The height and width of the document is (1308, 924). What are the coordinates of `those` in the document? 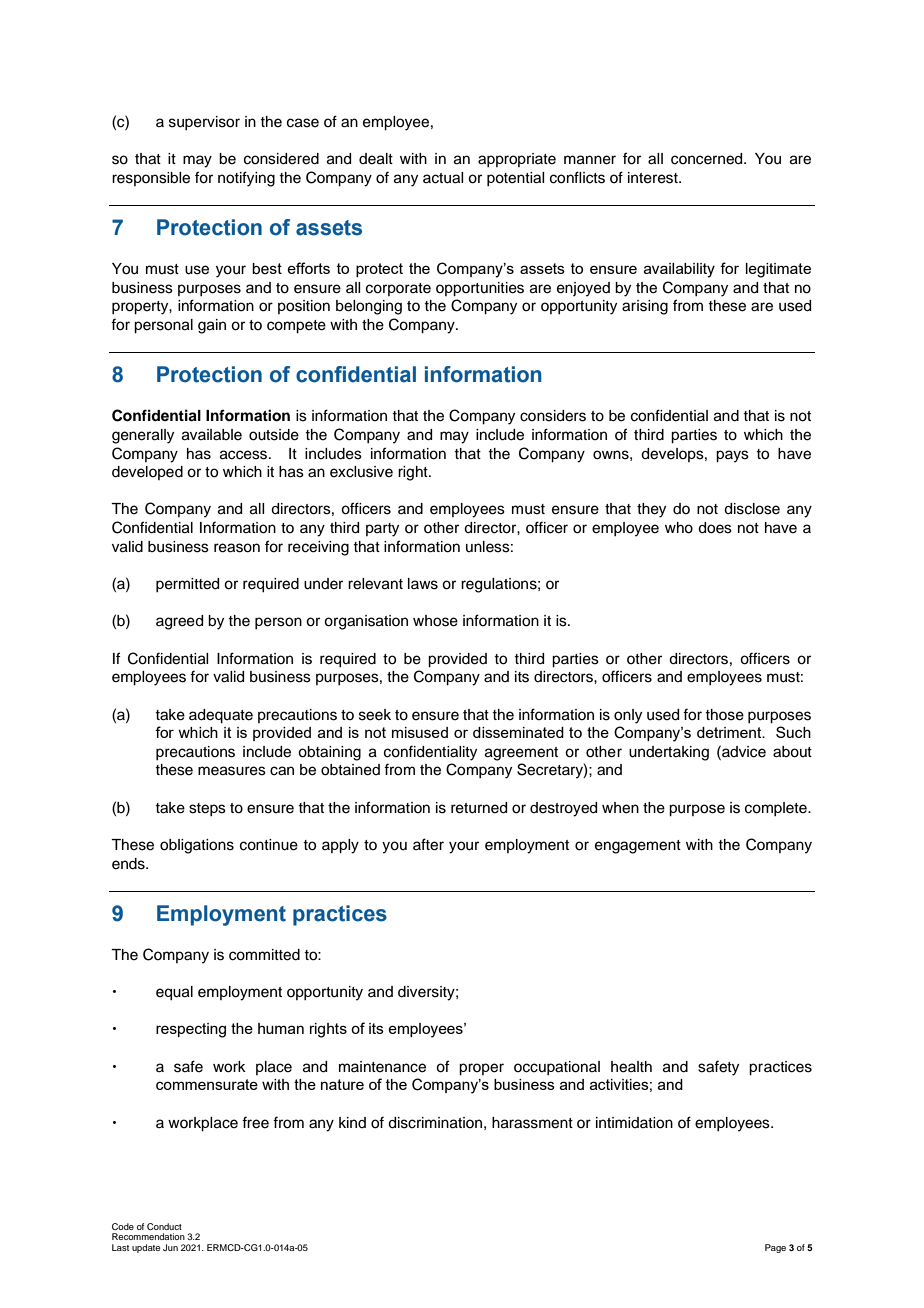 It's located at (724, 715).
